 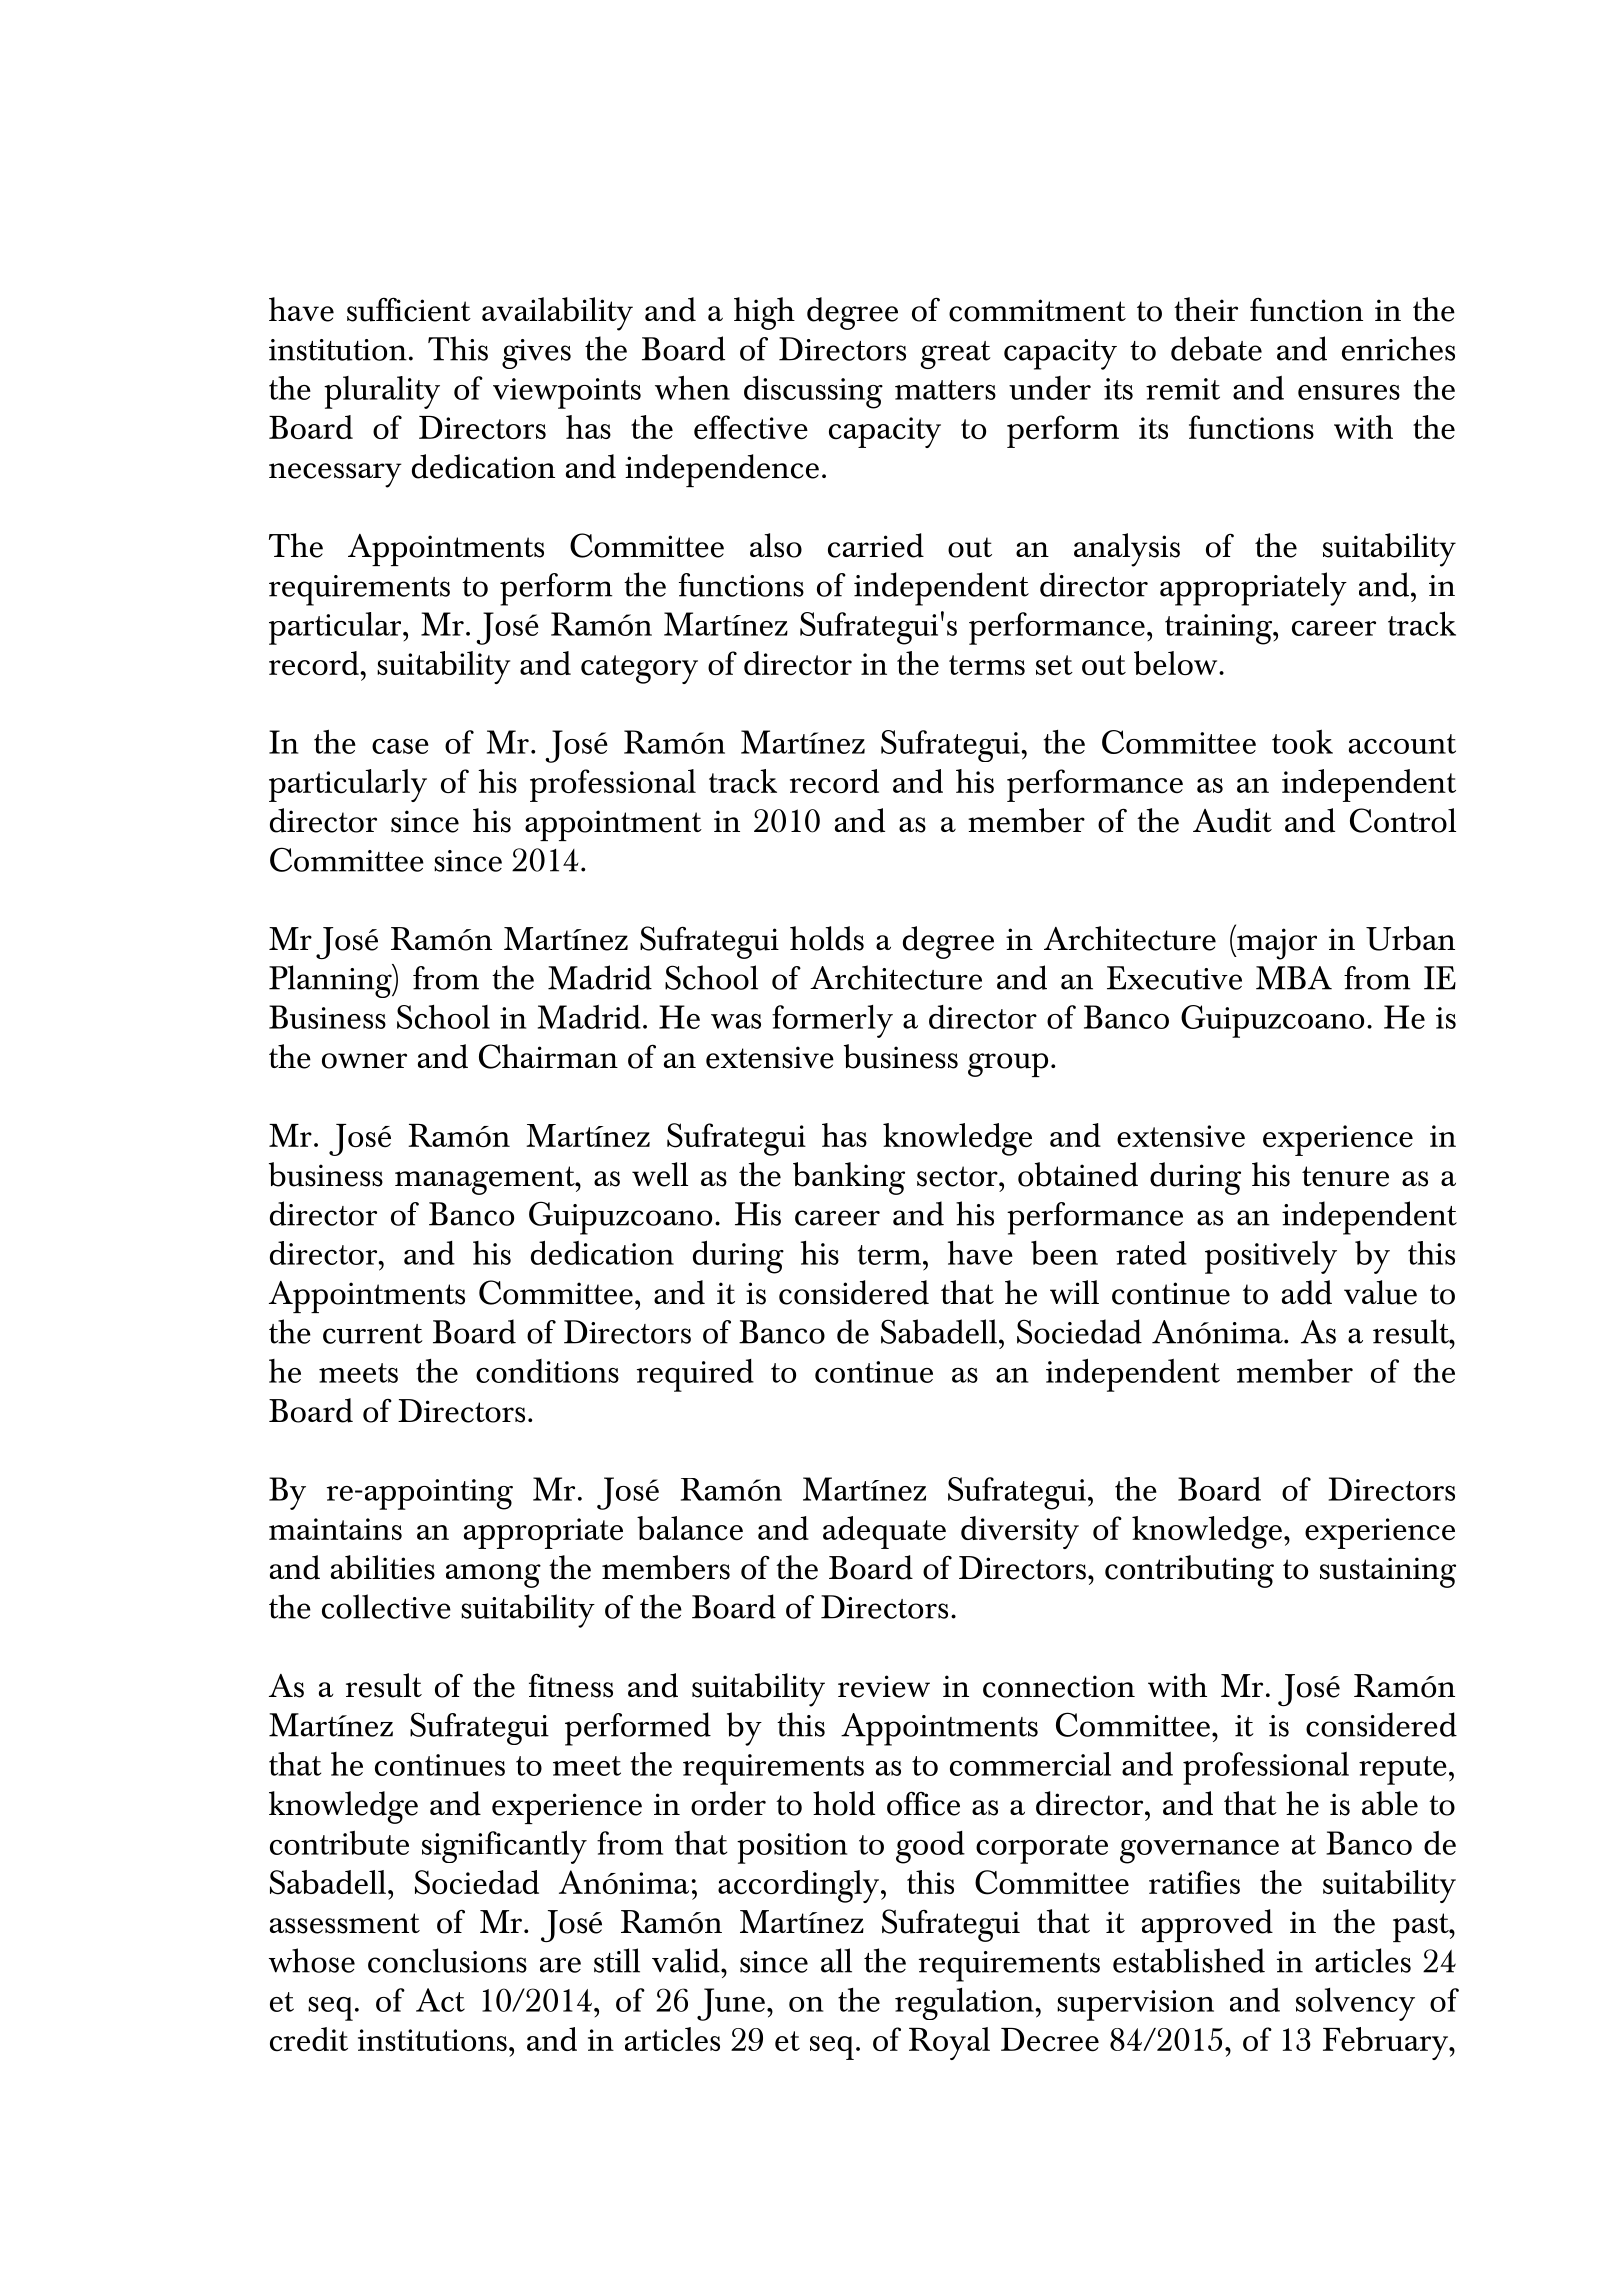 What do you see at coordinates (364, 1061) in the screenshot?
I see `owner` at bounding box center [364, 1061].
